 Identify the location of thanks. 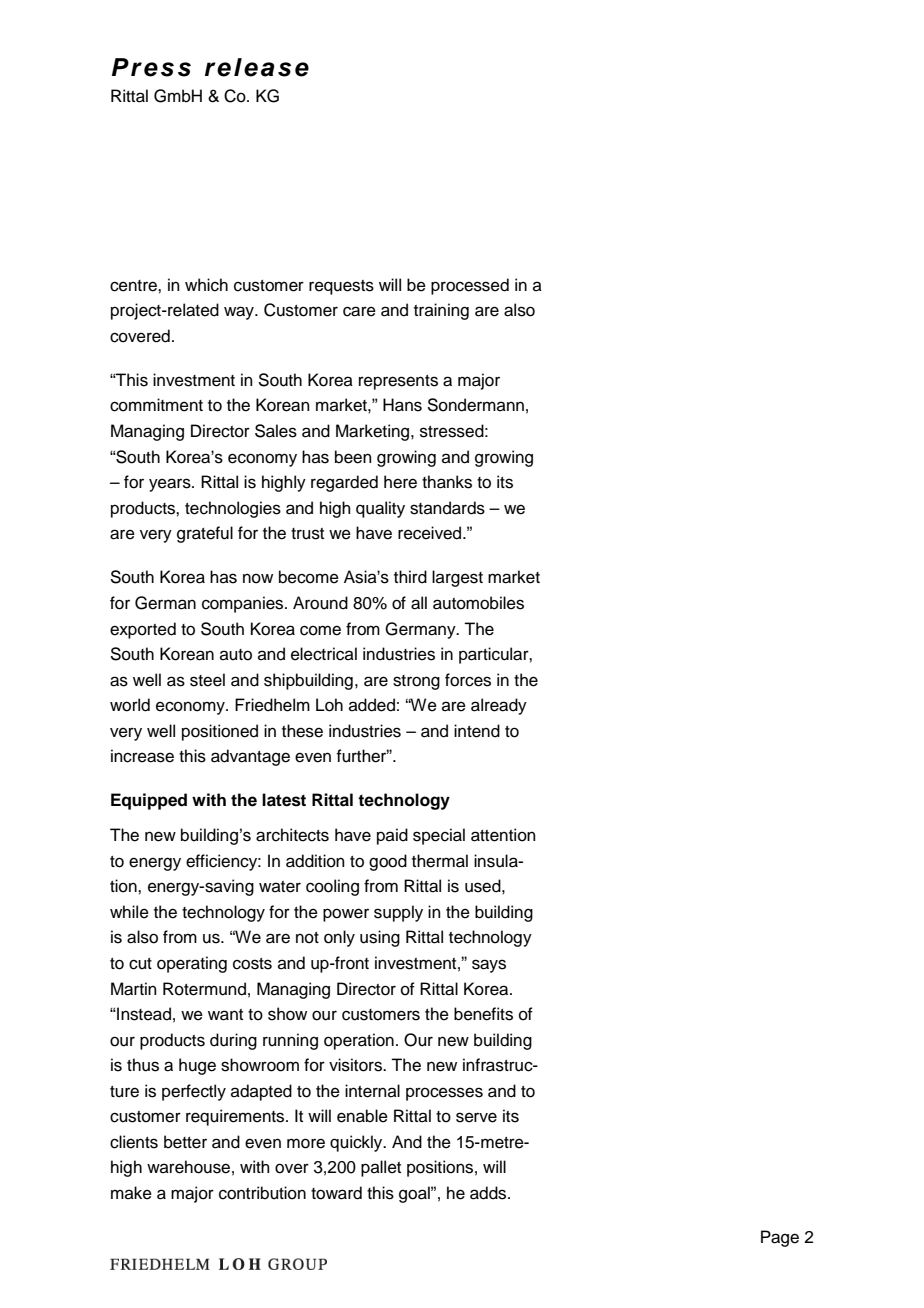
(447, 482).
